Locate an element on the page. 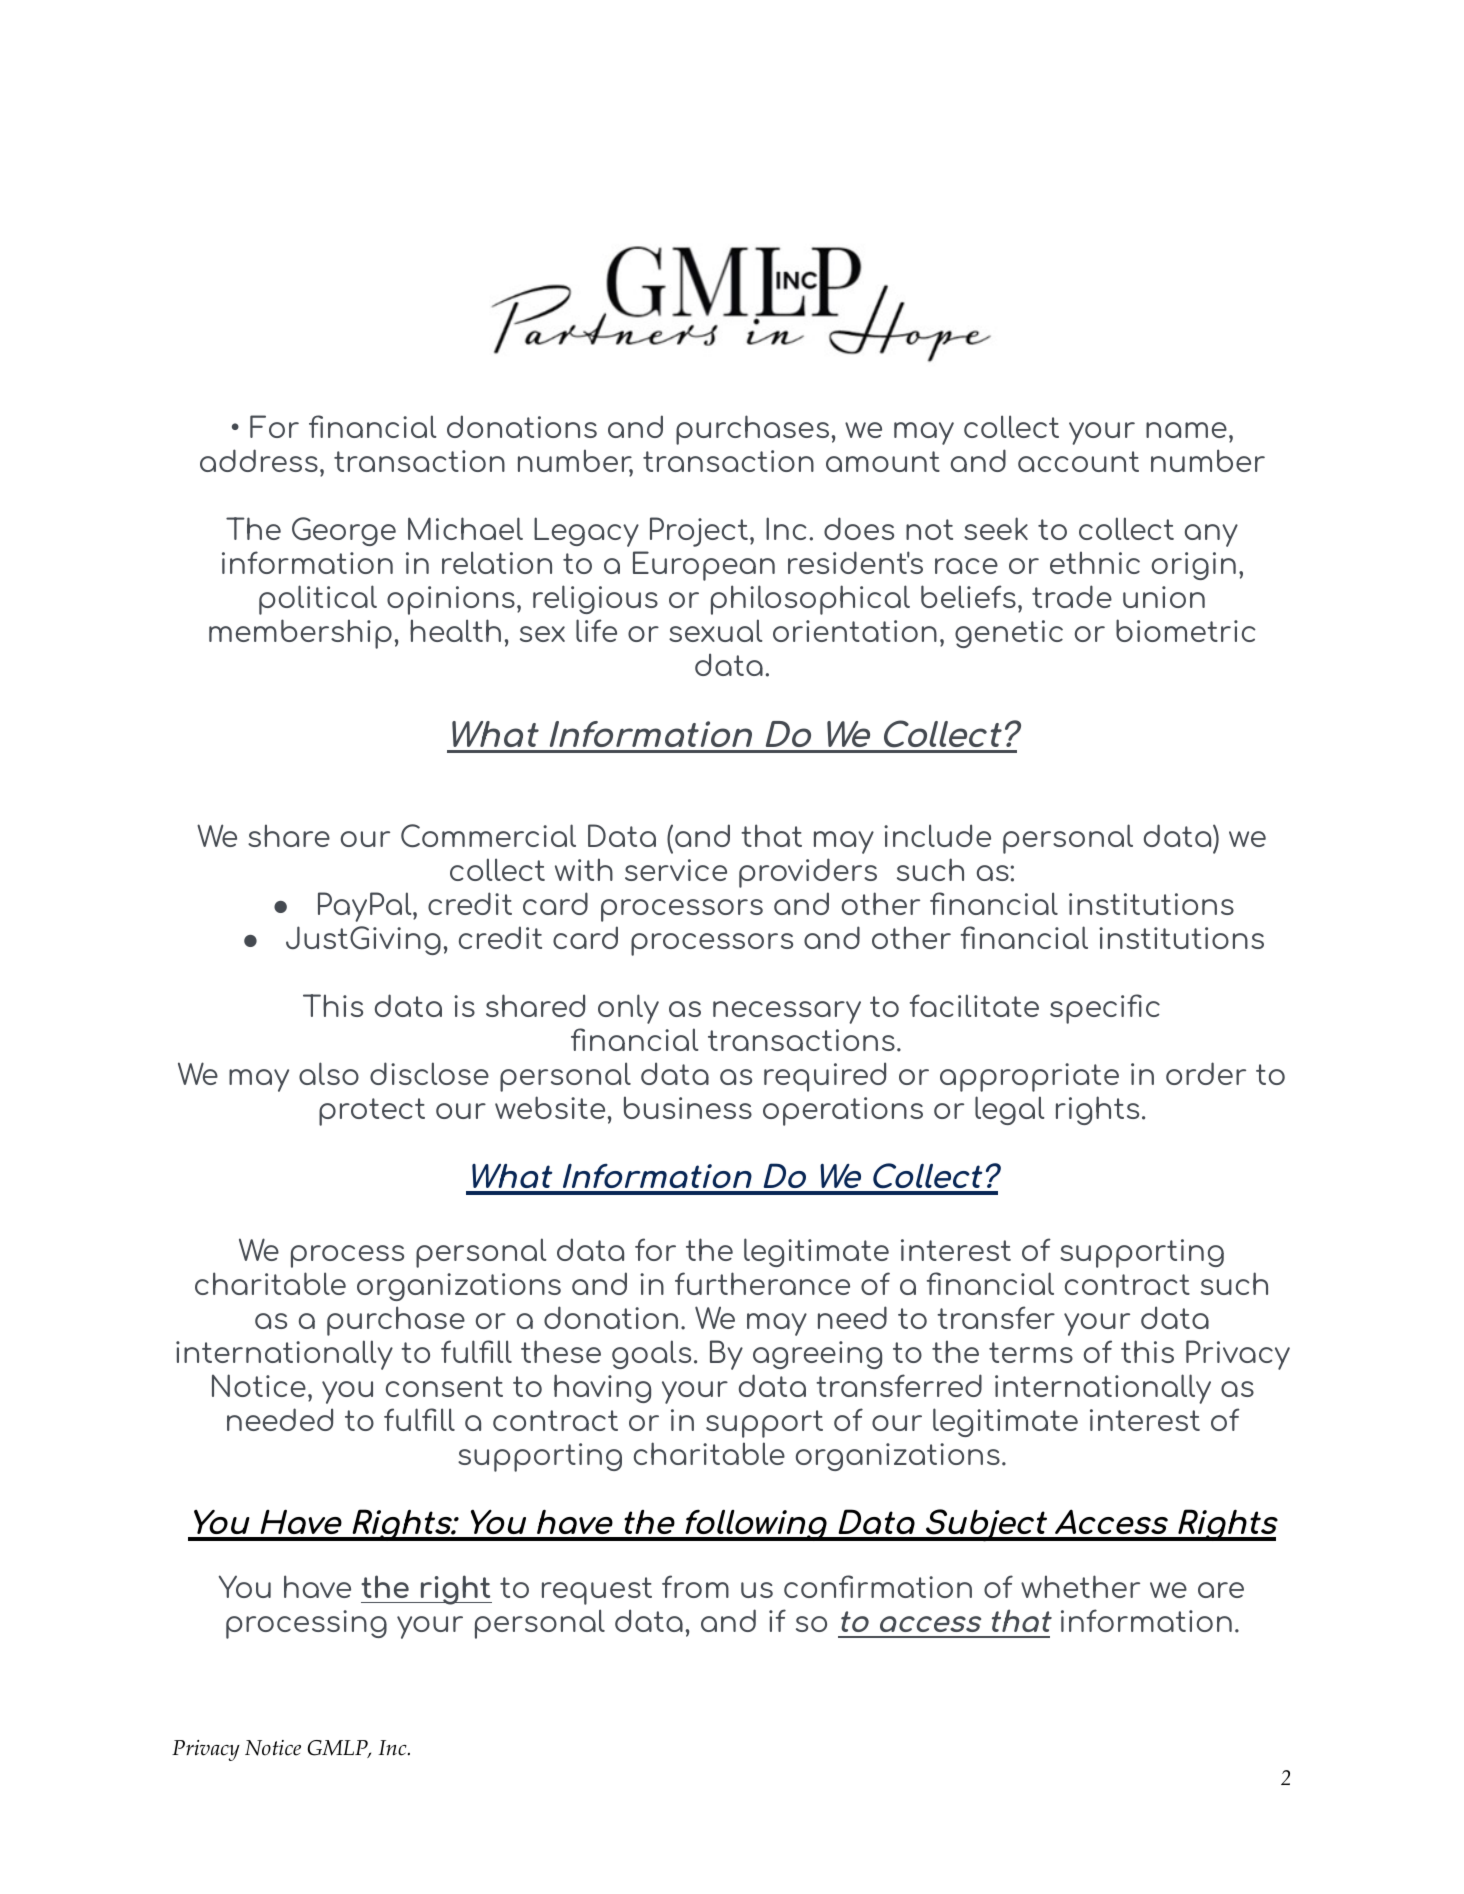 This document has height=1894, width=1464. also is located at coordinates (329, 1073).
